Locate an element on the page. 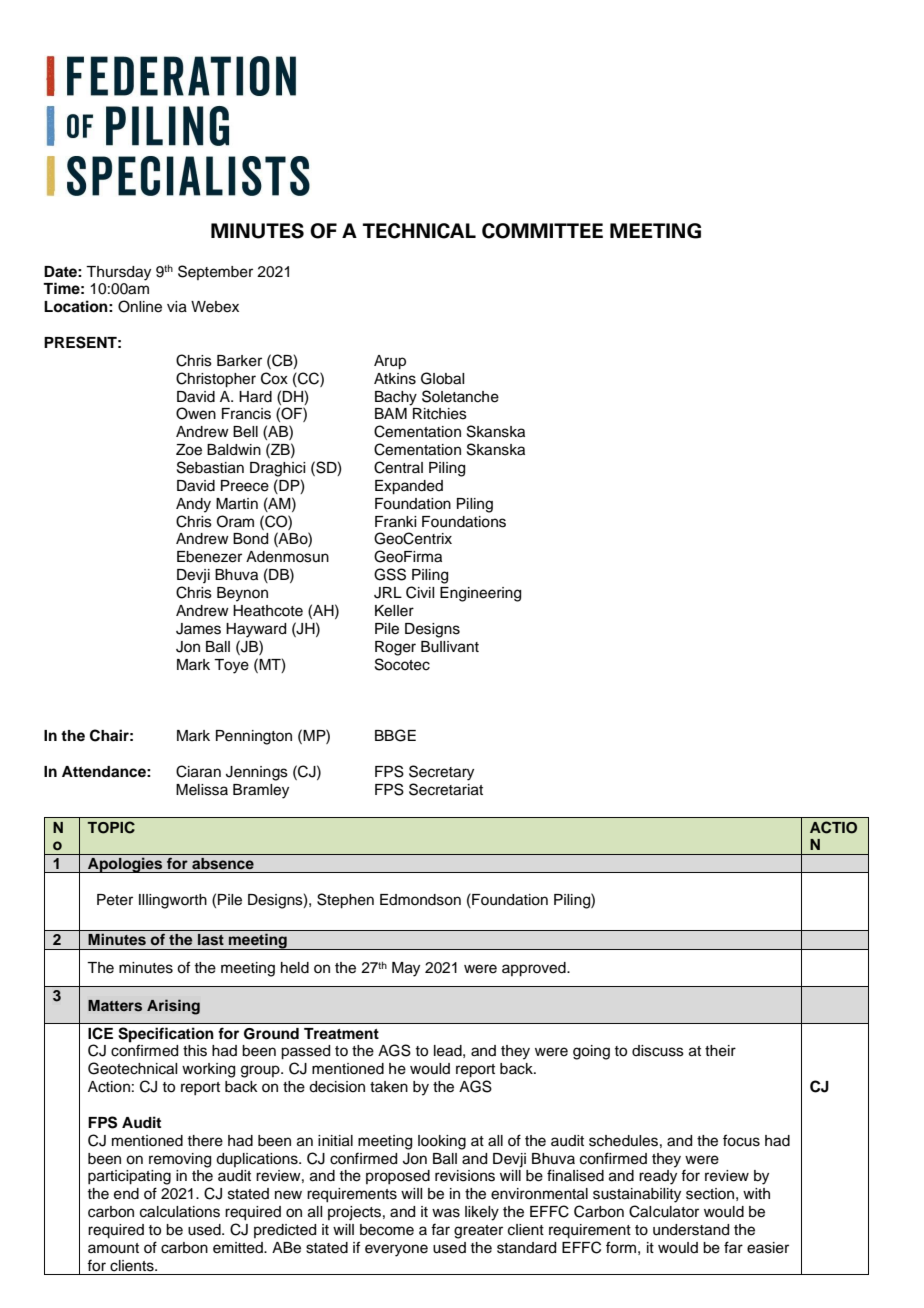 Image resolution: width=924 pixels, height=1308 pixels. COMMITTEE is located at coordinates (542, 231).
